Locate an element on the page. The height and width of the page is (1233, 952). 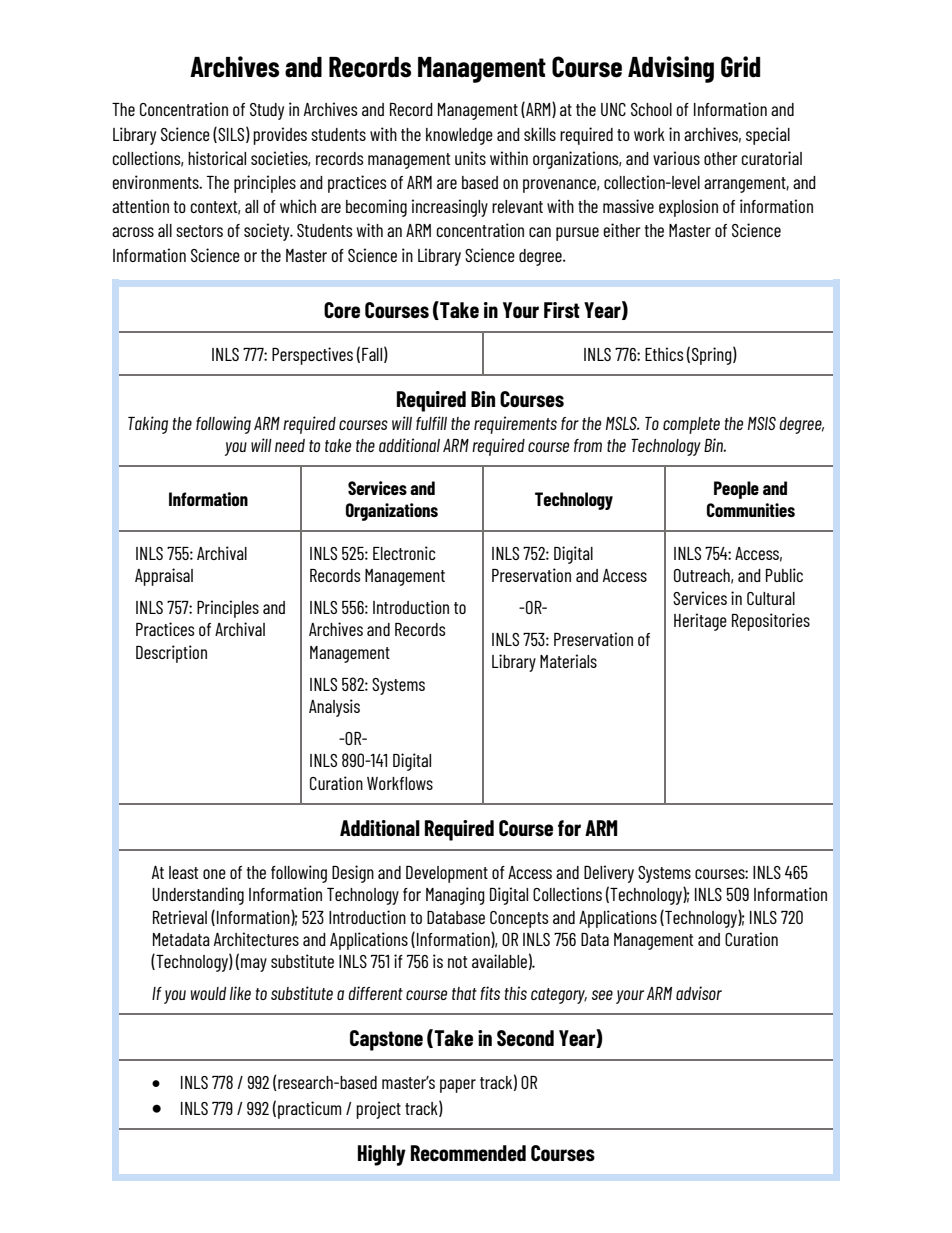
practicum is located at coordinates (309, 1110).
